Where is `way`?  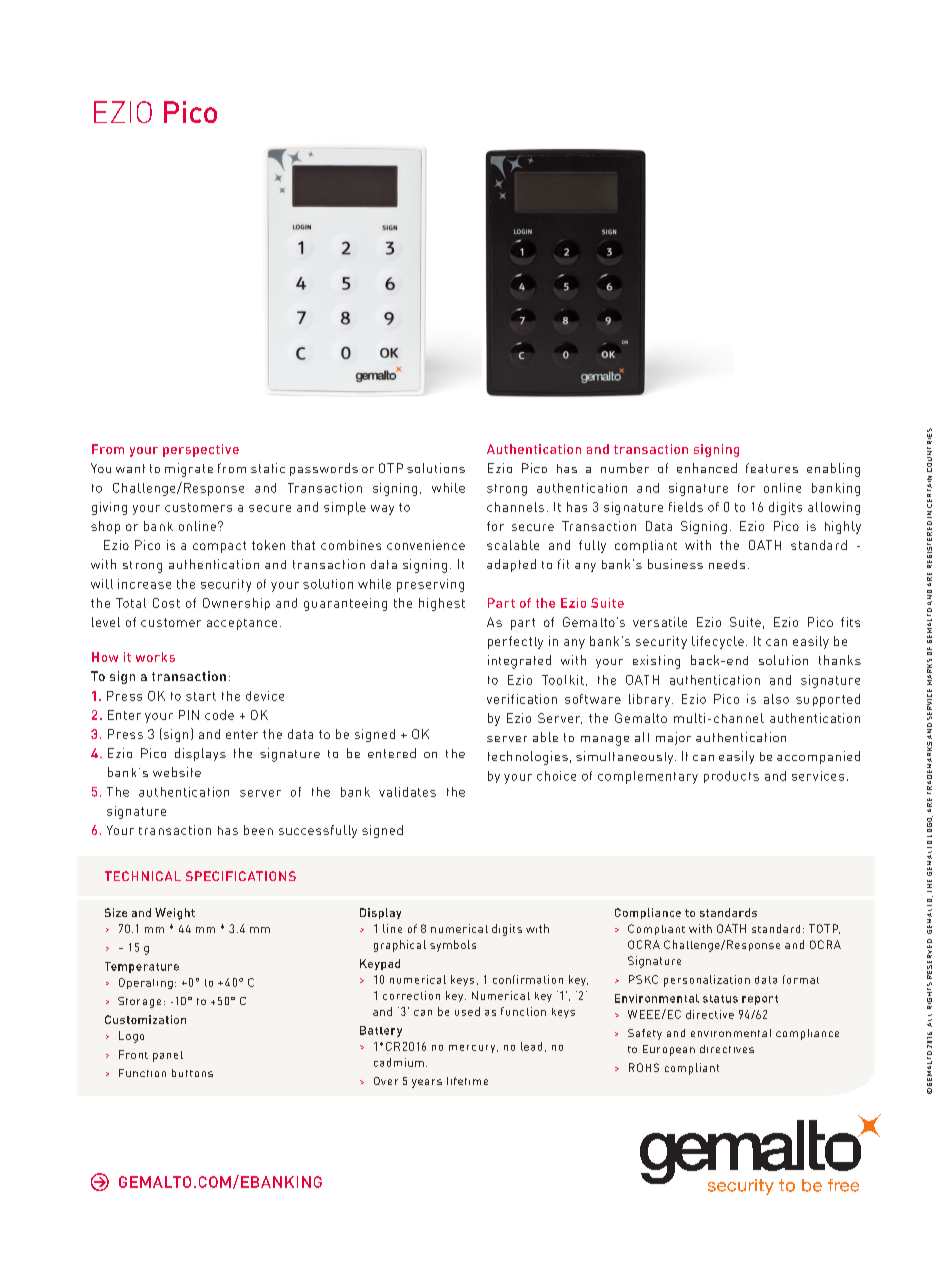
way is located at coordinates (382, 510).
